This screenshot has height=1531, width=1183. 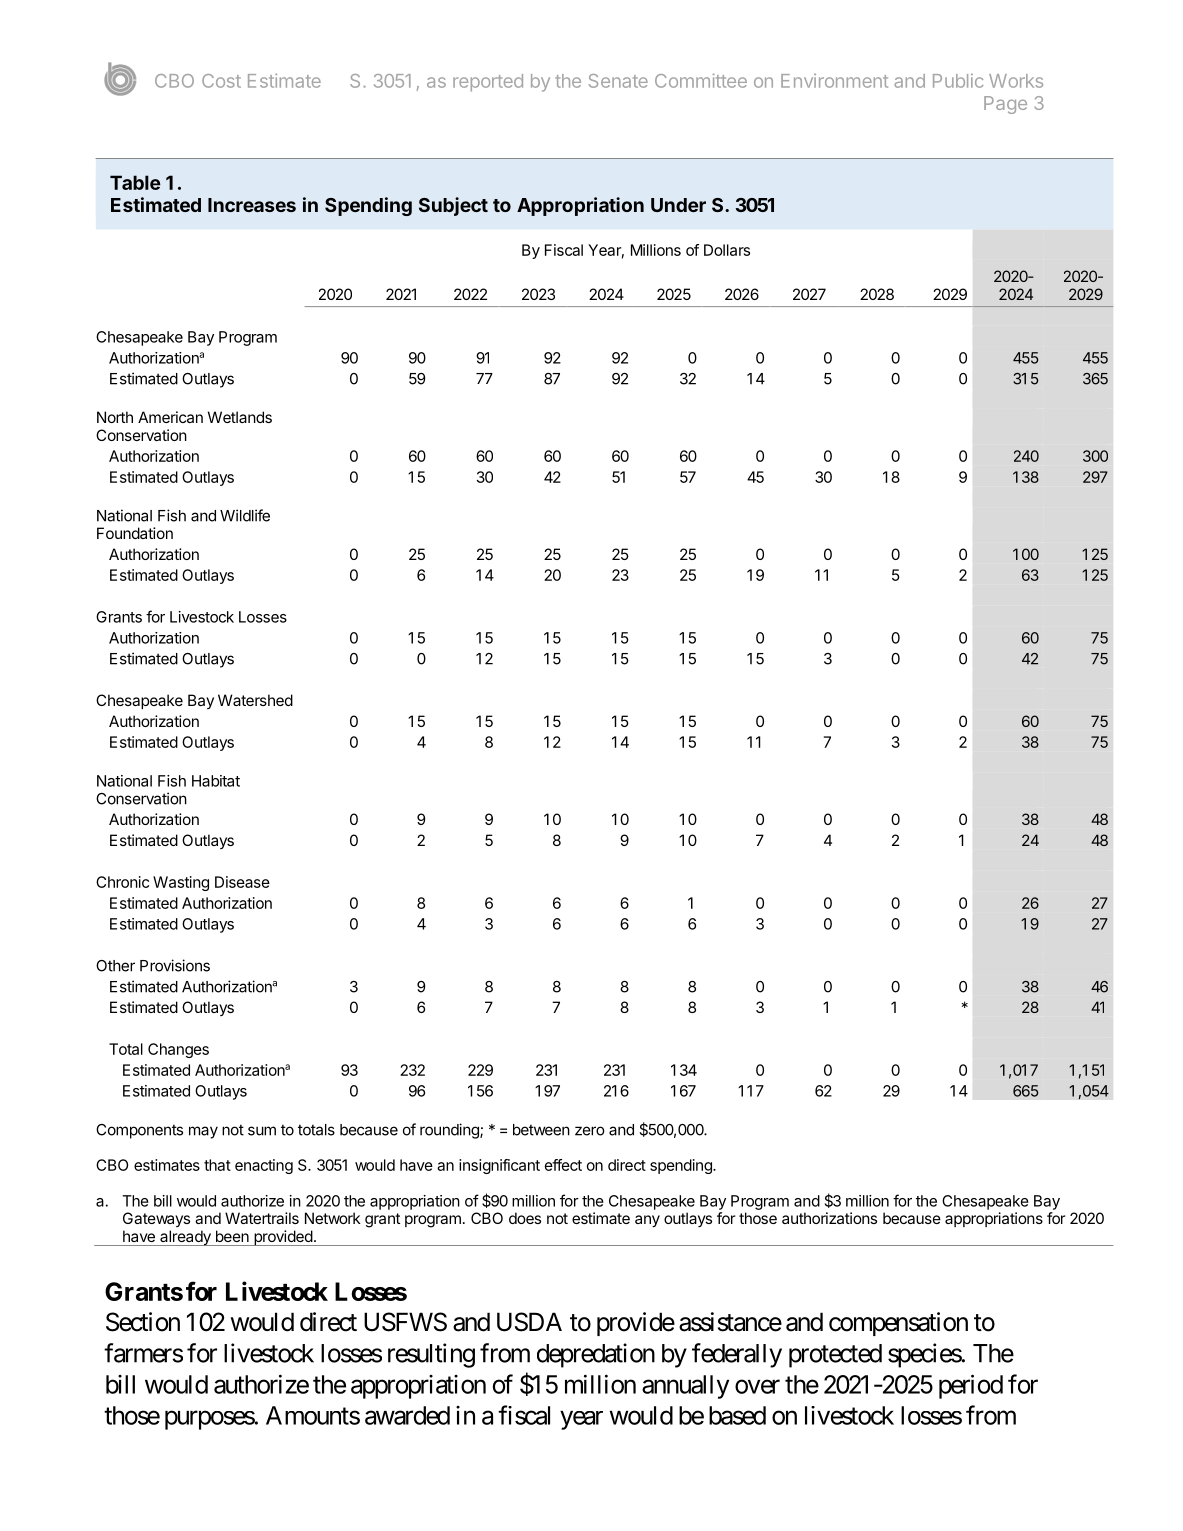 I want to click on zero, so click(x=590, y=1131).
